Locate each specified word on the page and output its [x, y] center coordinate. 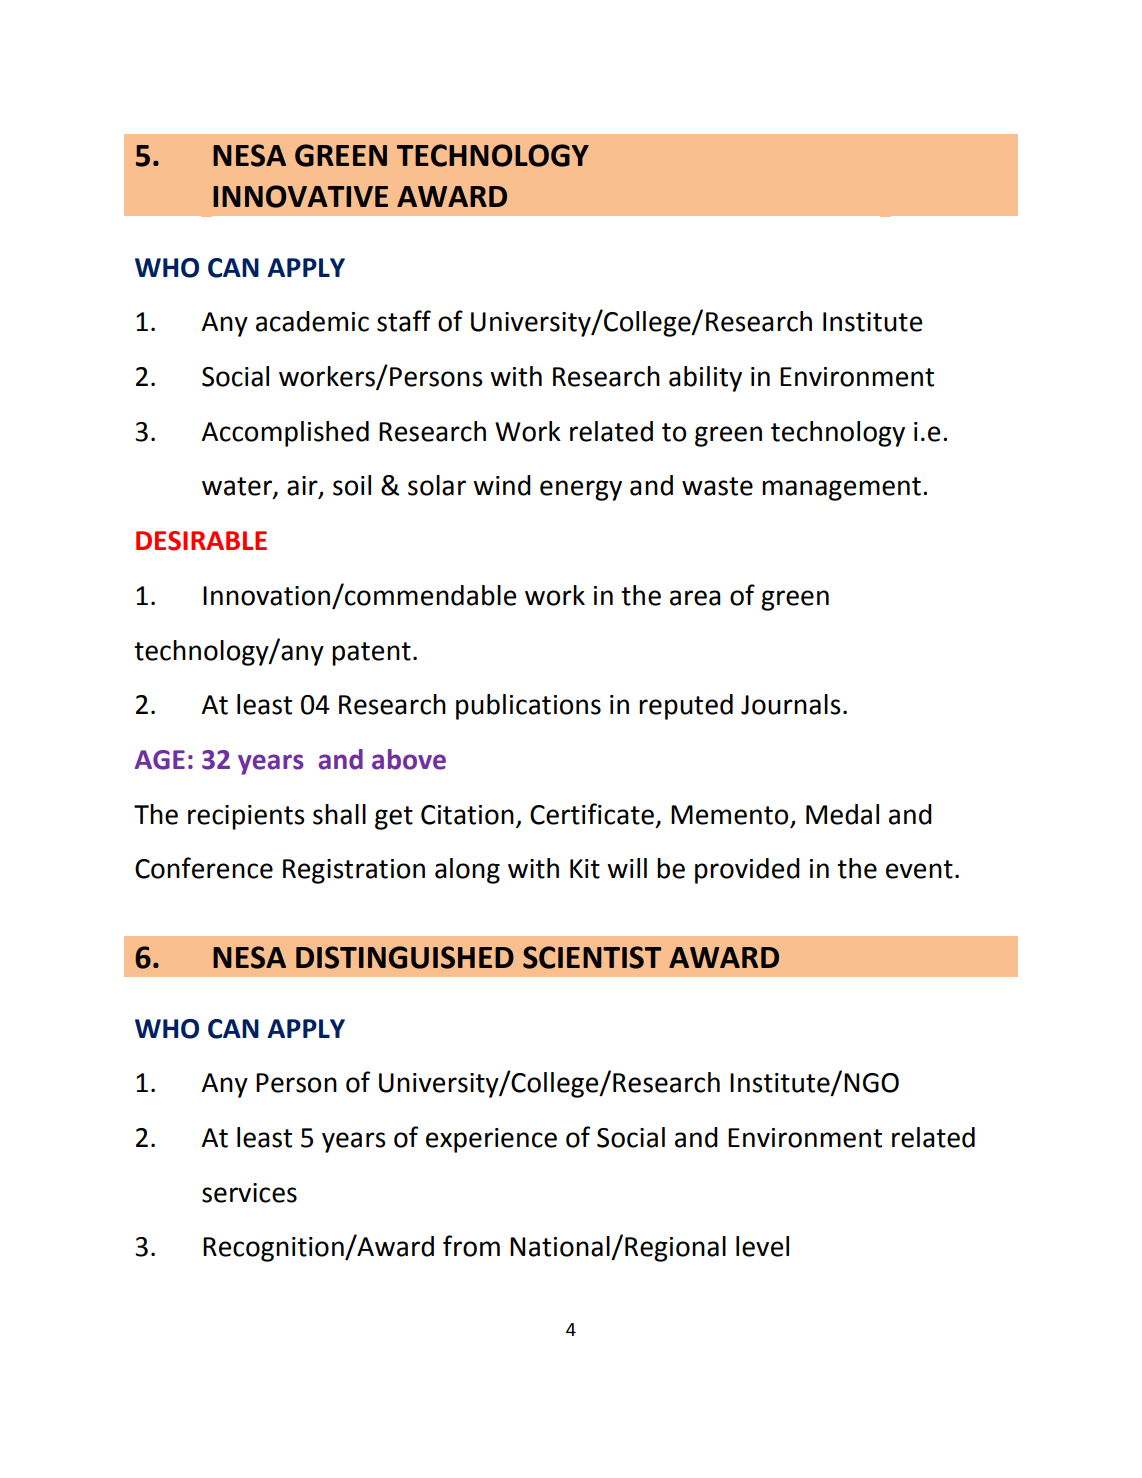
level [762, 1246]
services [249, 1193]
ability [705, 379]
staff [404, 321]
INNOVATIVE [300, 196]
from [471, 1246]
